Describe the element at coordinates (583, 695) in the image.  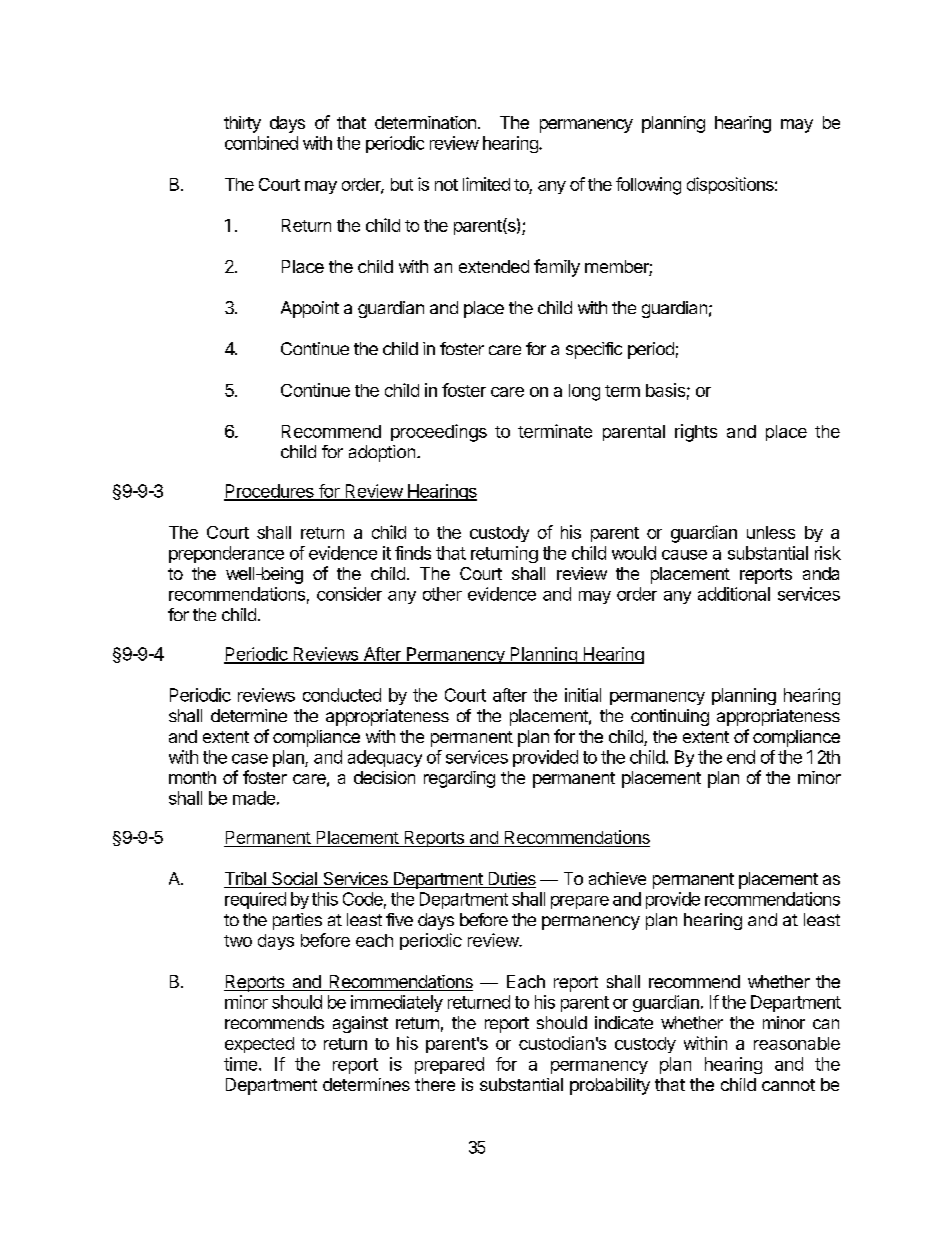
I see `initial` at that location.
